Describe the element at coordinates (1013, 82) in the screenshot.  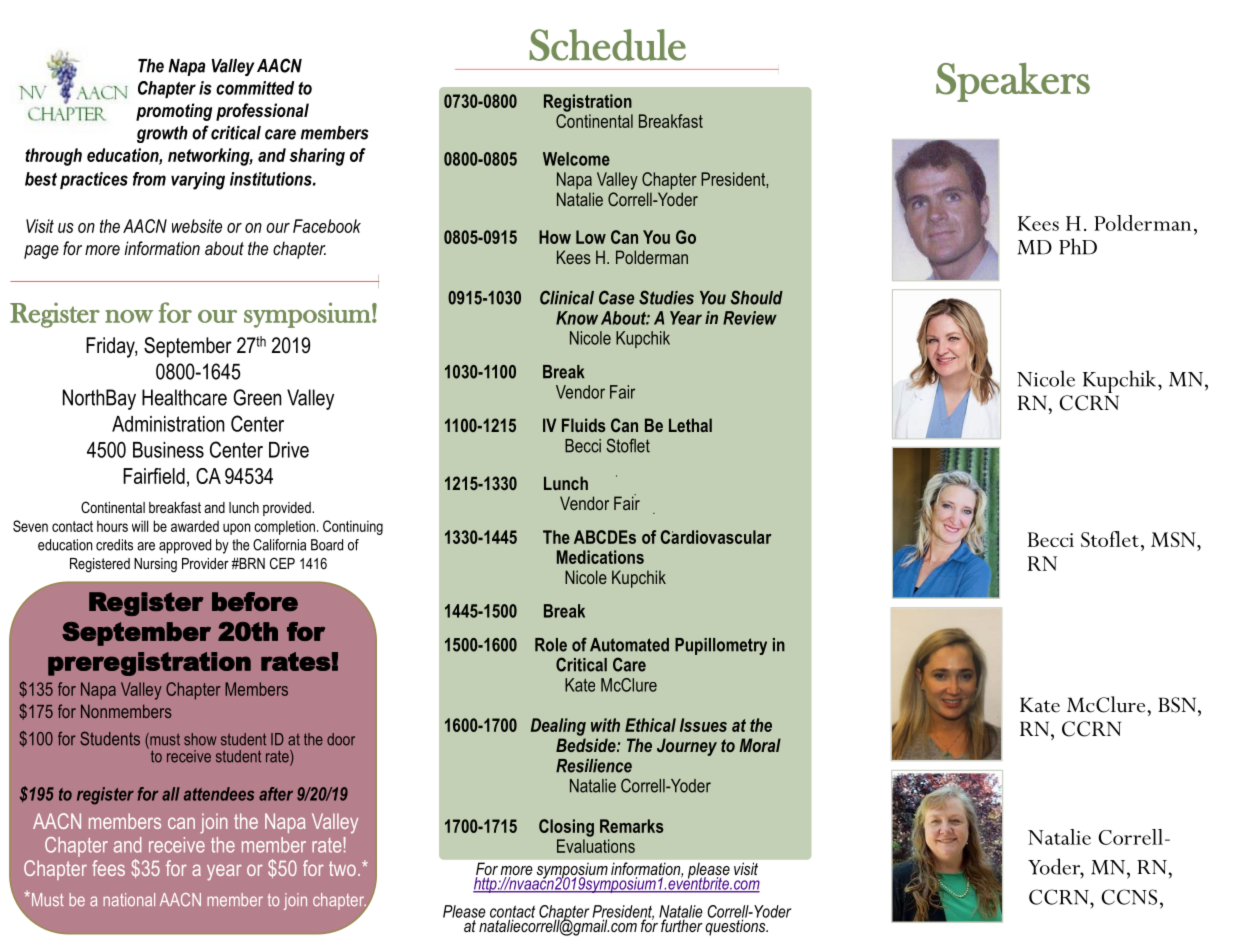
I see `Speakers` at that location.
